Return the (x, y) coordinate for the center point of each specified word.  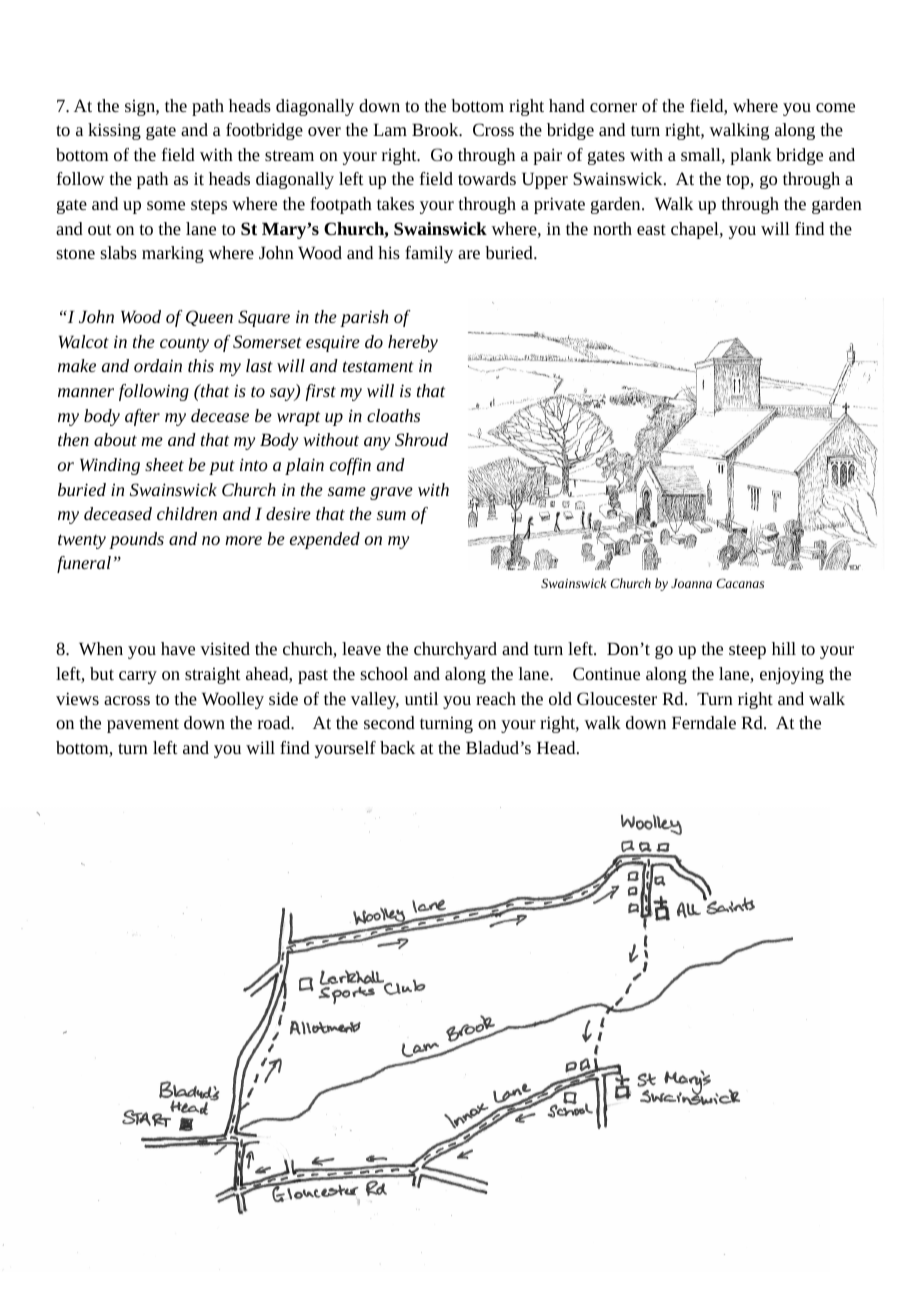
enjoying (792, 675)
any (377, 443)
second (389, 722)
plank (751, 156)
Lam (390, 129)
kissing (114, 131)
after (142, 417)
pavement (143, 725)
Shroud (421, 439)
